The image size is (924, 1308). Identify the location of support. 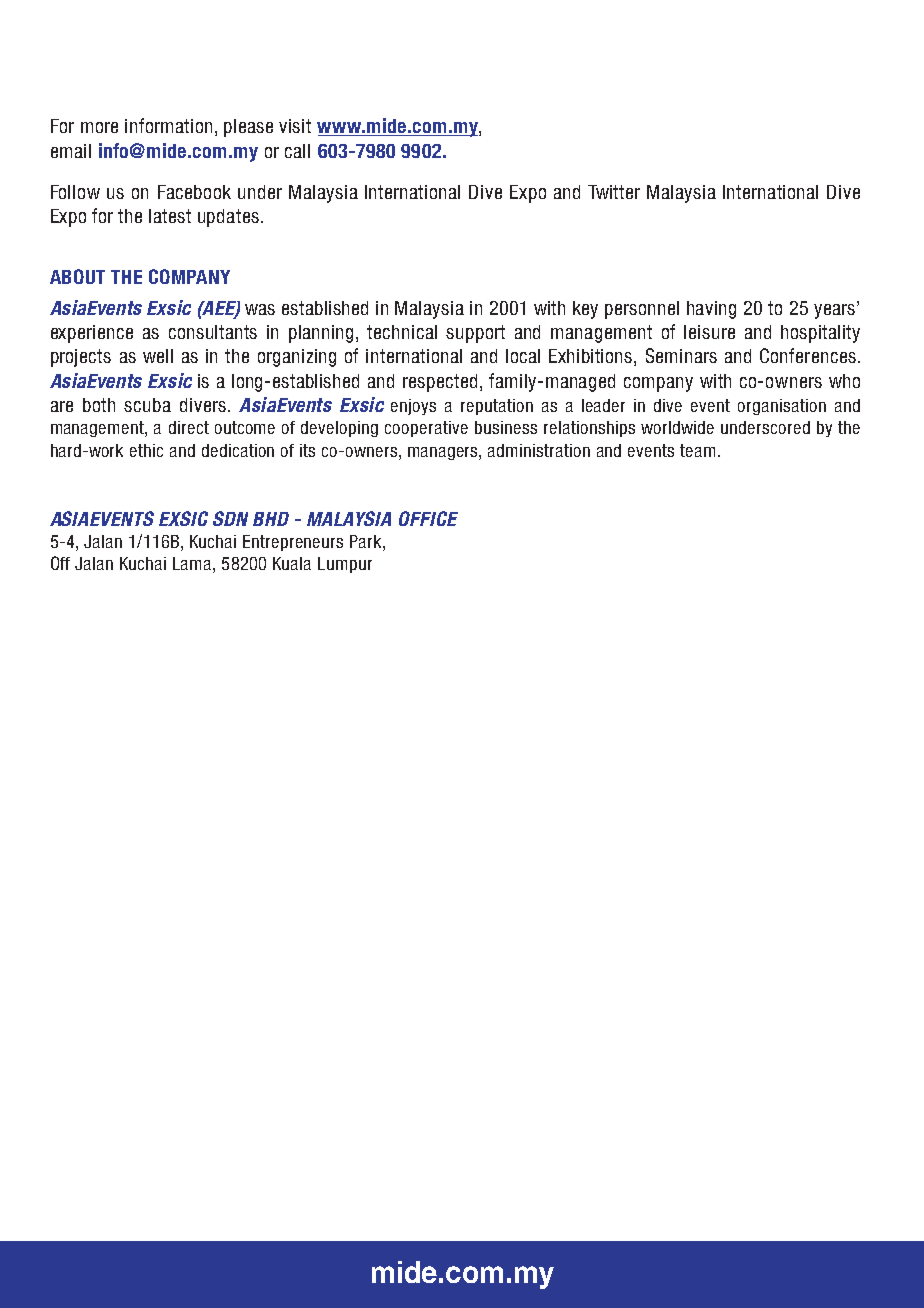
(475, 334).
